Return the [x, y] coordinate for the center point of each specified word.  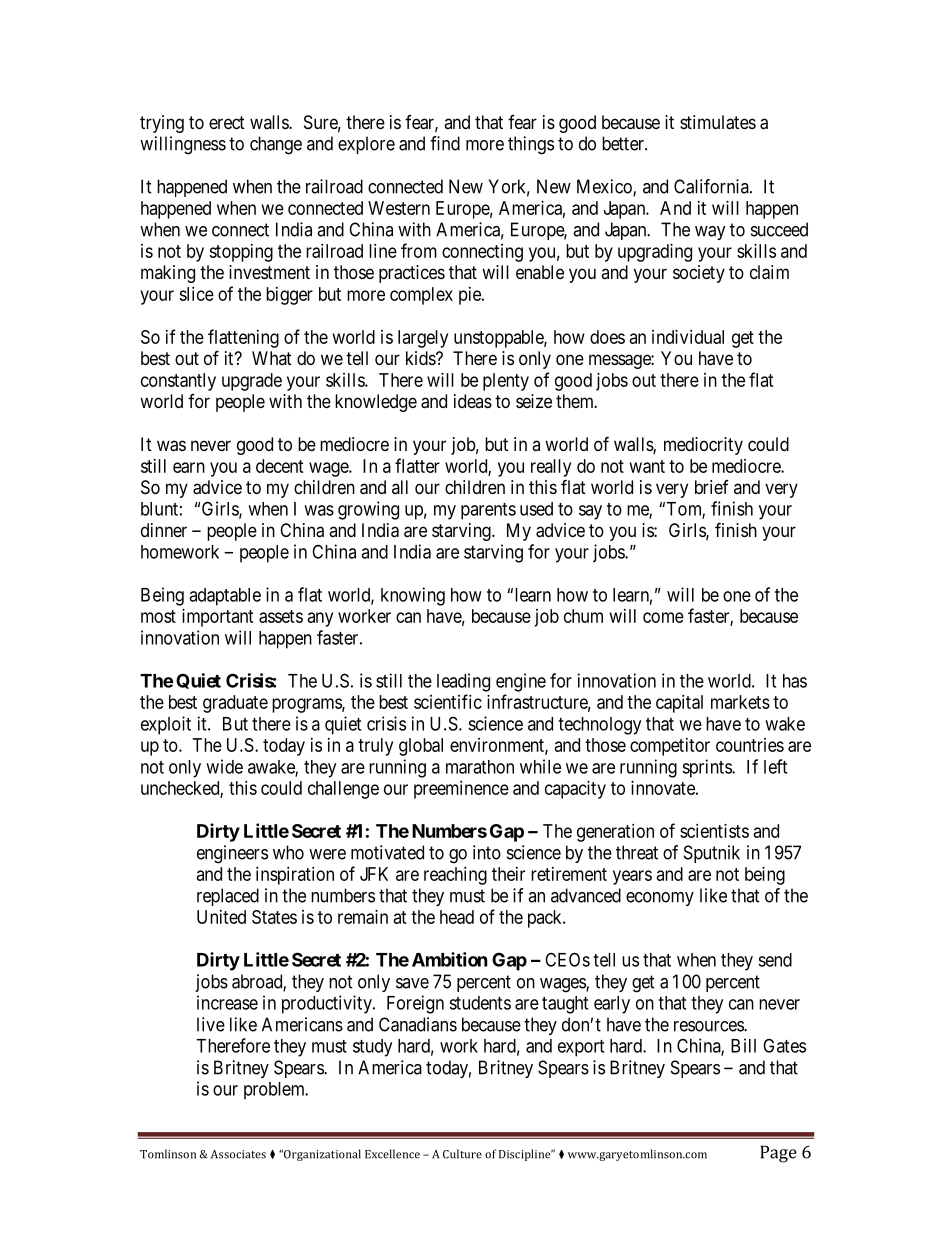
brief [712, 487]
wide [224, 766]
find [445, 143]
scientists [714, 831]
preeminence [461, 790]
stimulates [718, 122]
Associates [238, 1154]
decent [280, 466]
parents [488, 511]
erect [227, 122]
